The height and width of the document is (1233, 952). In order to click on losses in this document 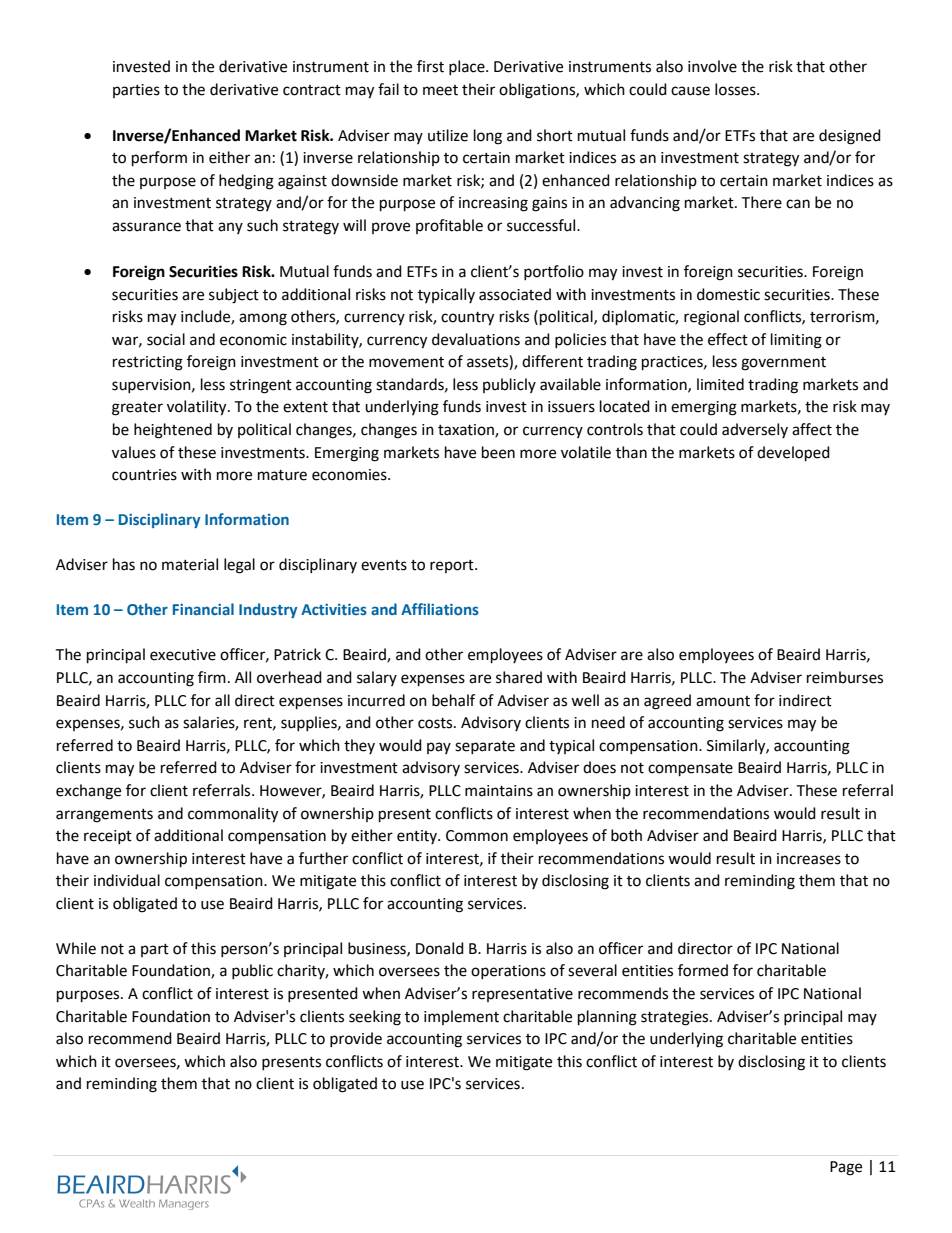, I will do `click(736, 89)`.
